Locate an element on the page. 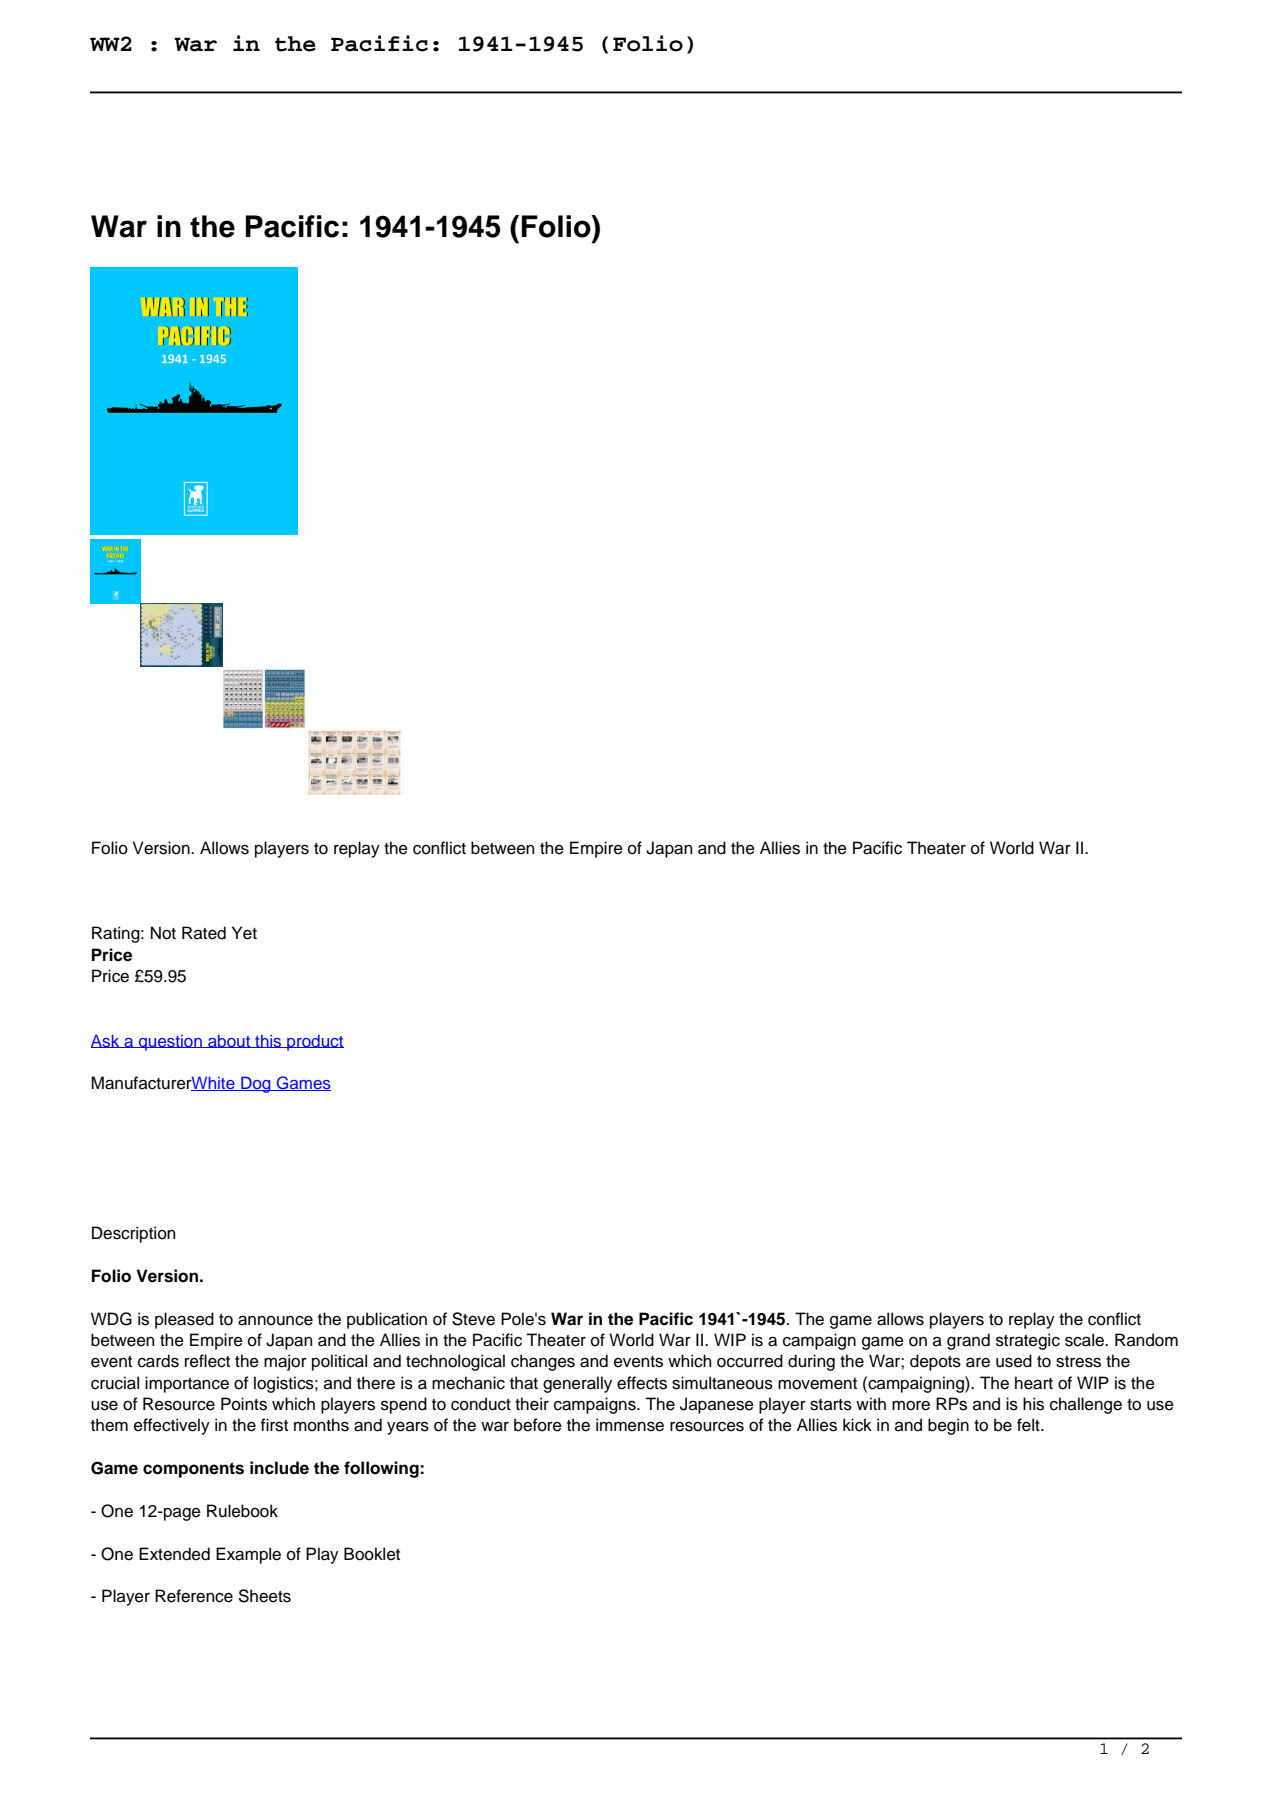 The height and width of the image is (1799, 1272). Steve is located at coordinates (473, 1319).
